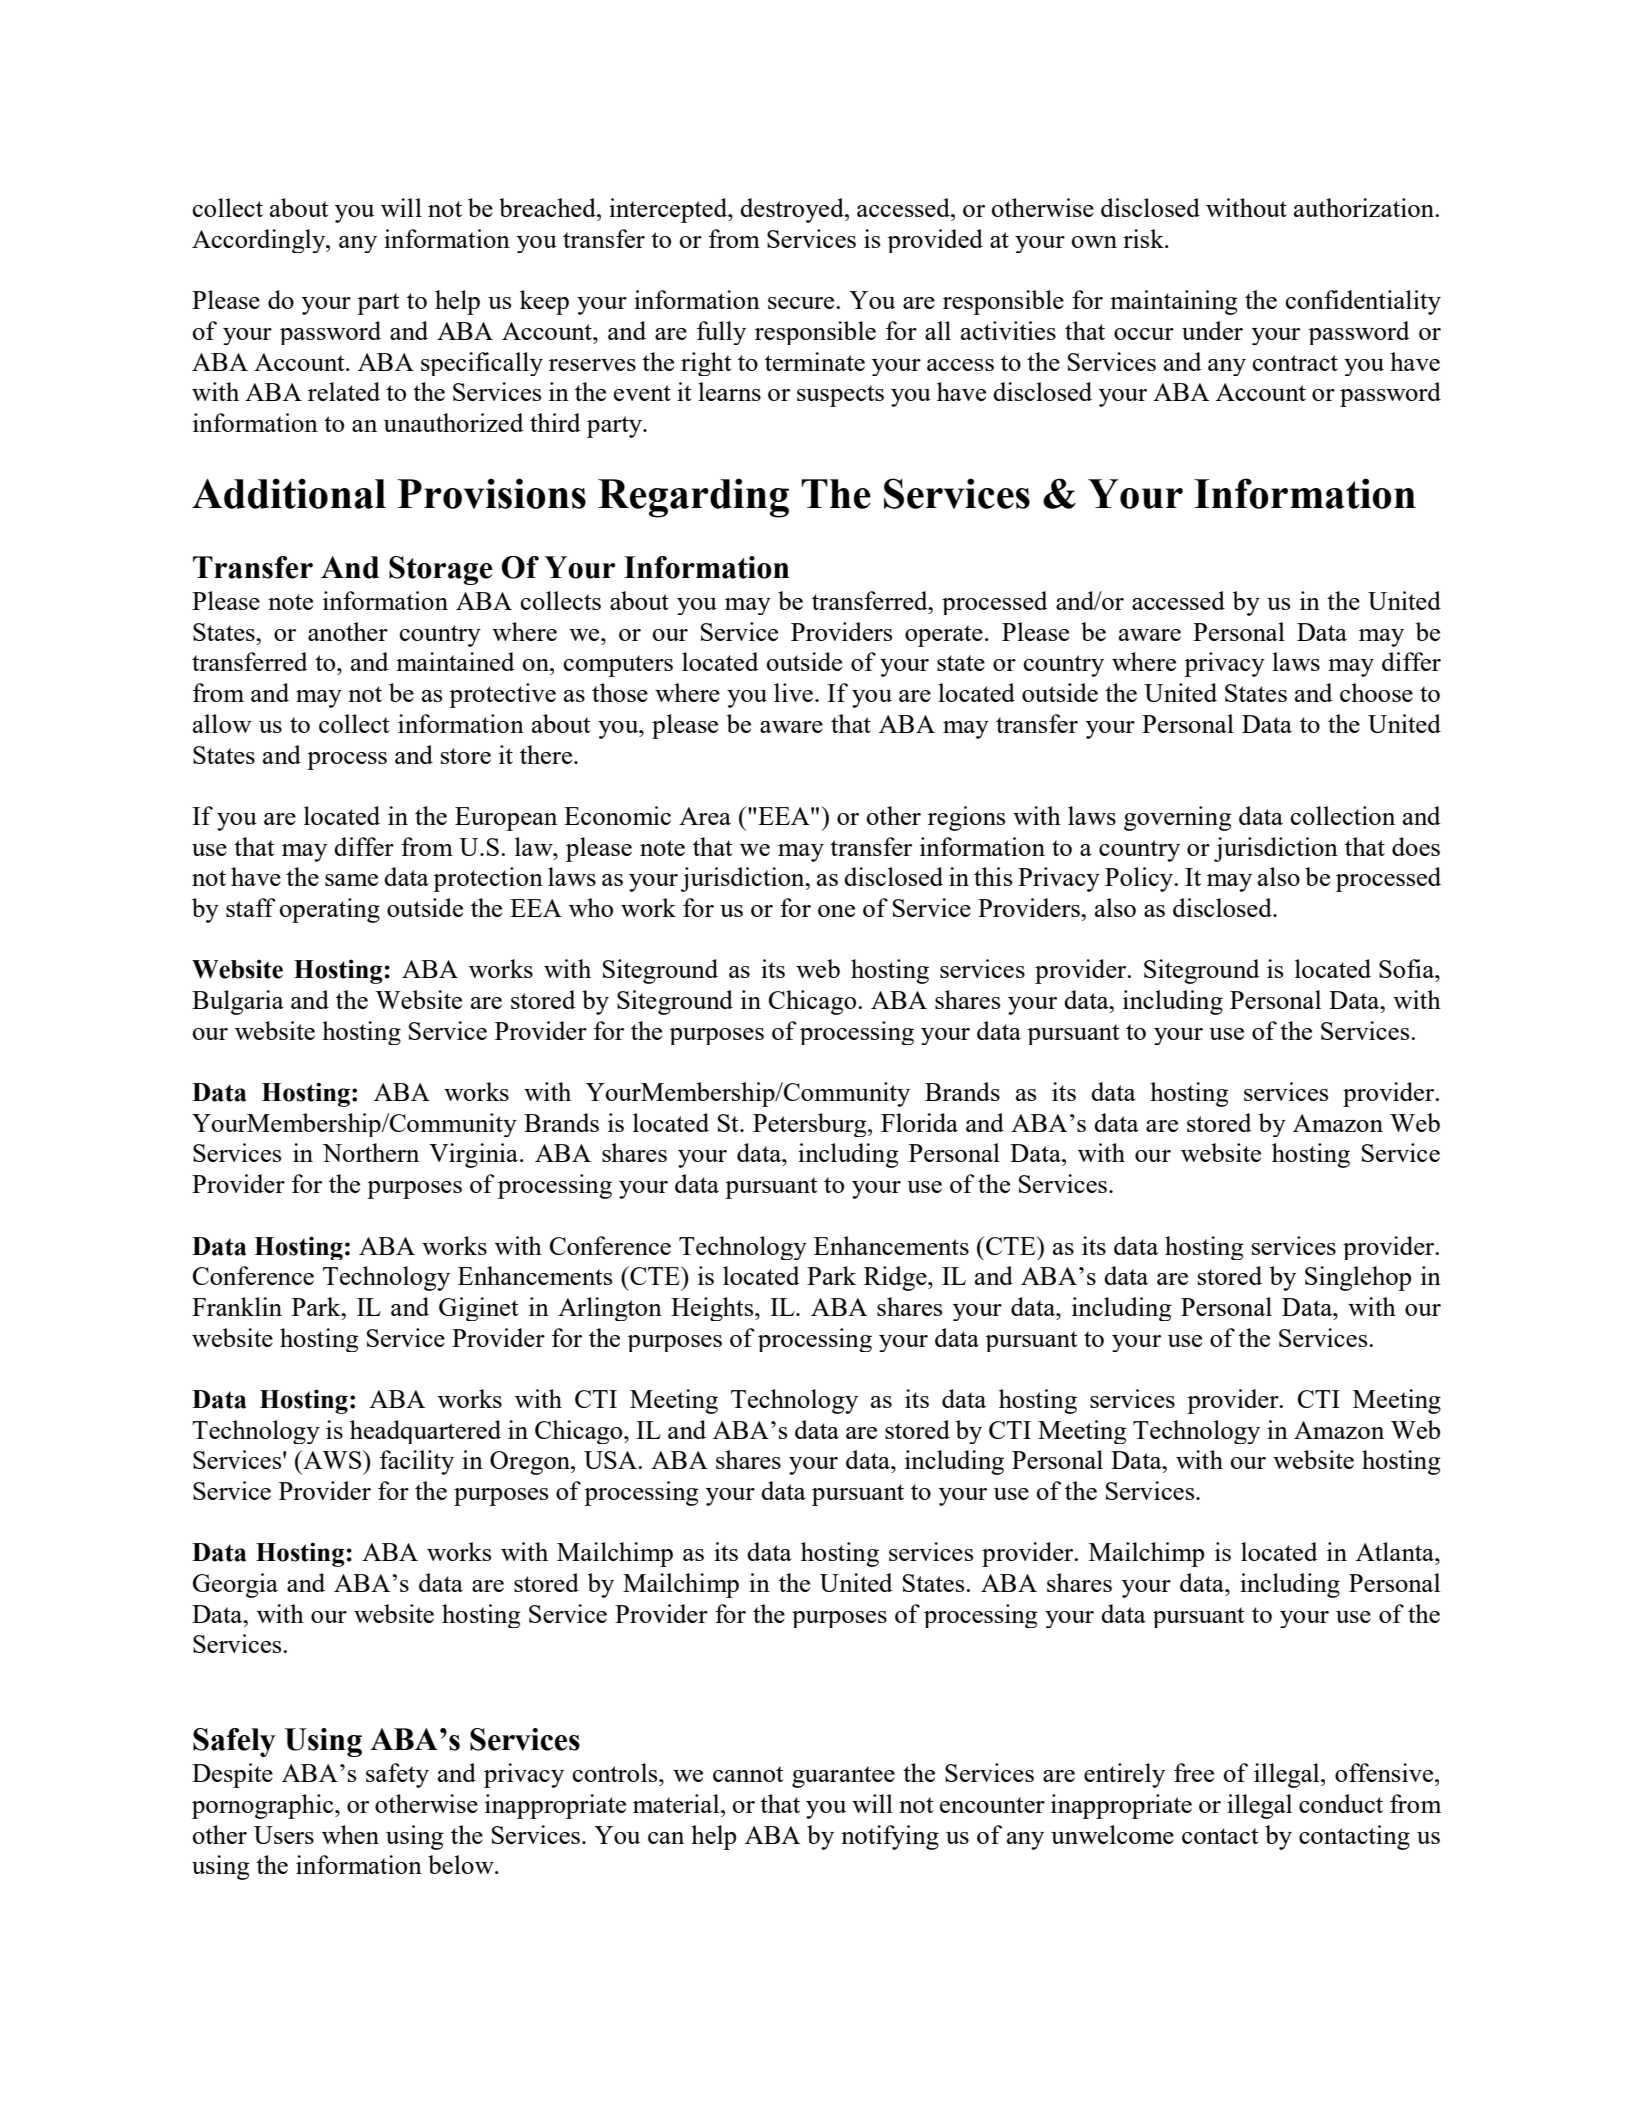 The image size is (1633, 2114). What do you see at coordinates (802, 303) in the screenshot?
I see `secure` at bounding box center [802, 303].
